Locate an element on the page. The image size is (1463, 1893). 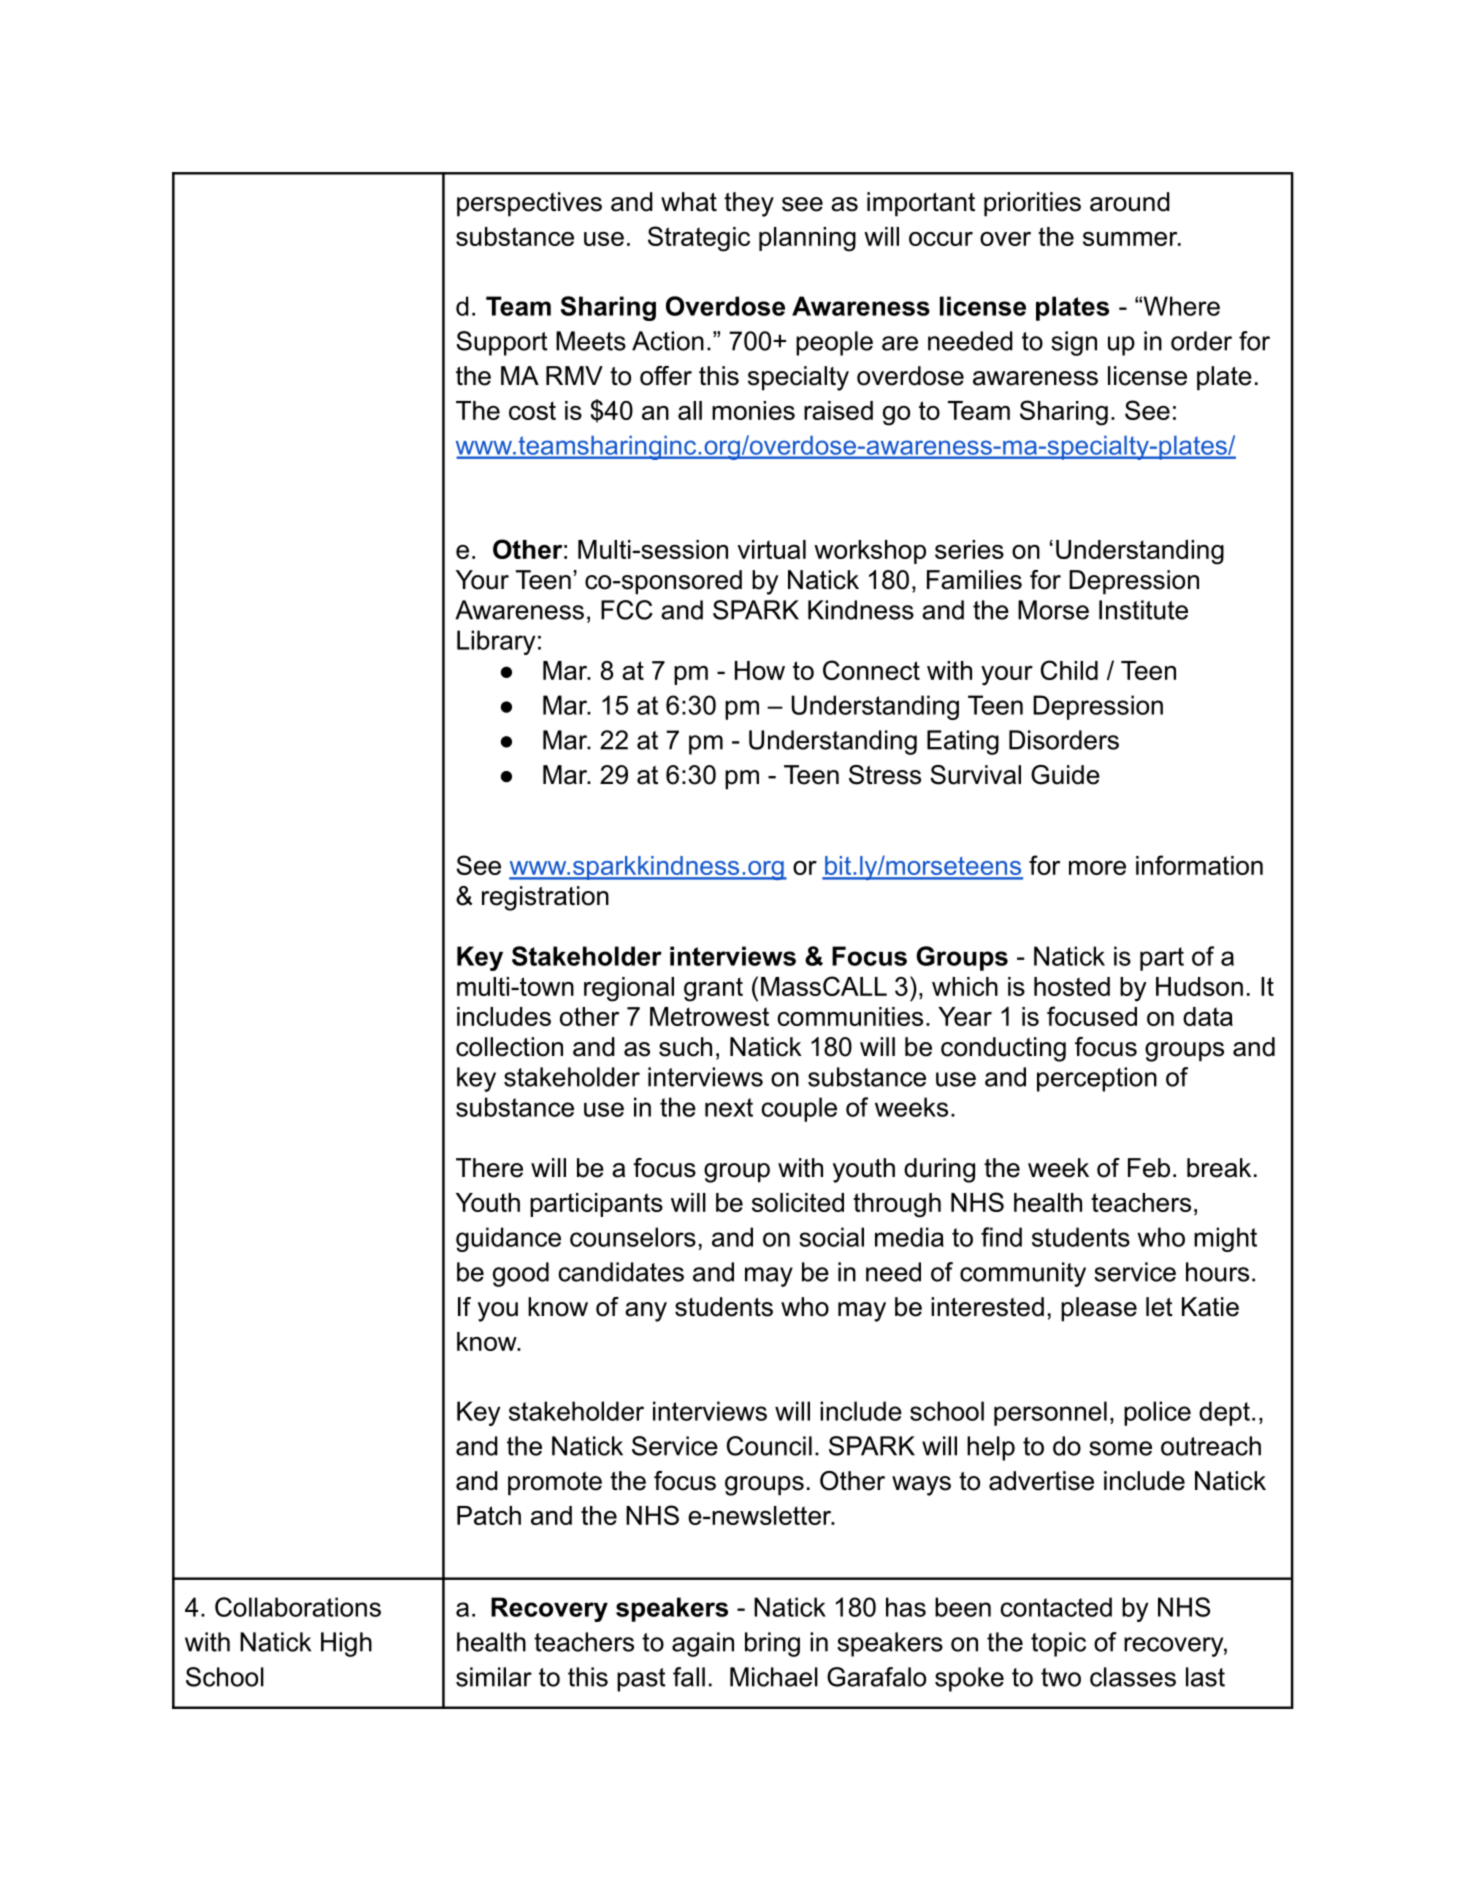
hosted is located at coordinates (1072, 986).
